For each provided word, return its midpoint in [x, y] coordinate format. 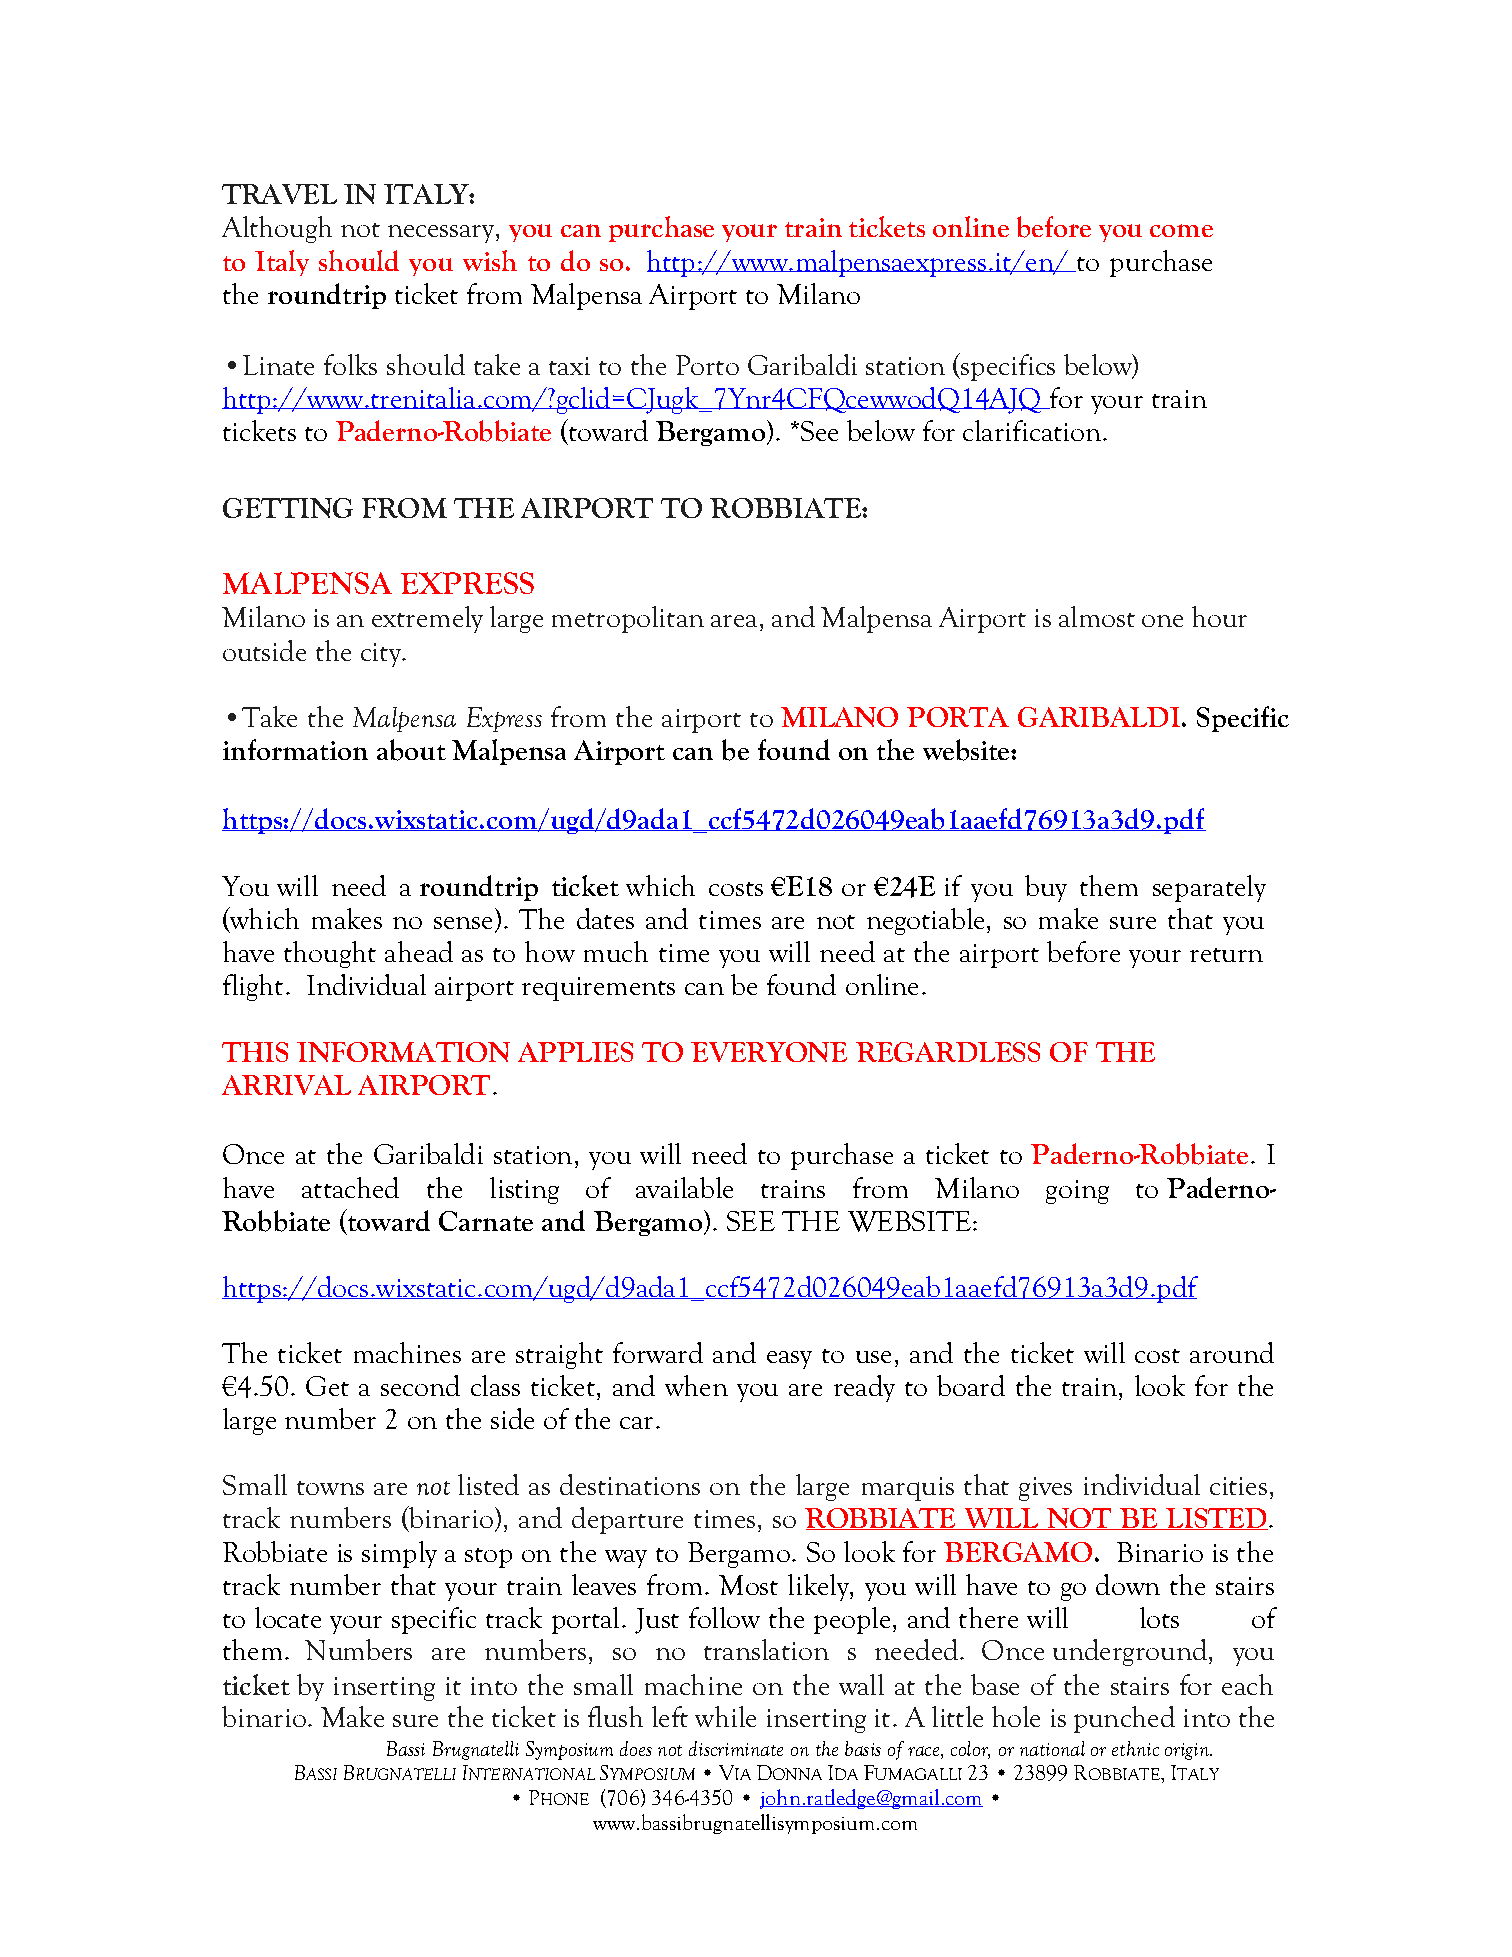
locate [288, 1617]
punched [1124, 1719]
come [1181, 230]
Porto [707, 365]
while [725, 1716]
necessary [442, 234]
